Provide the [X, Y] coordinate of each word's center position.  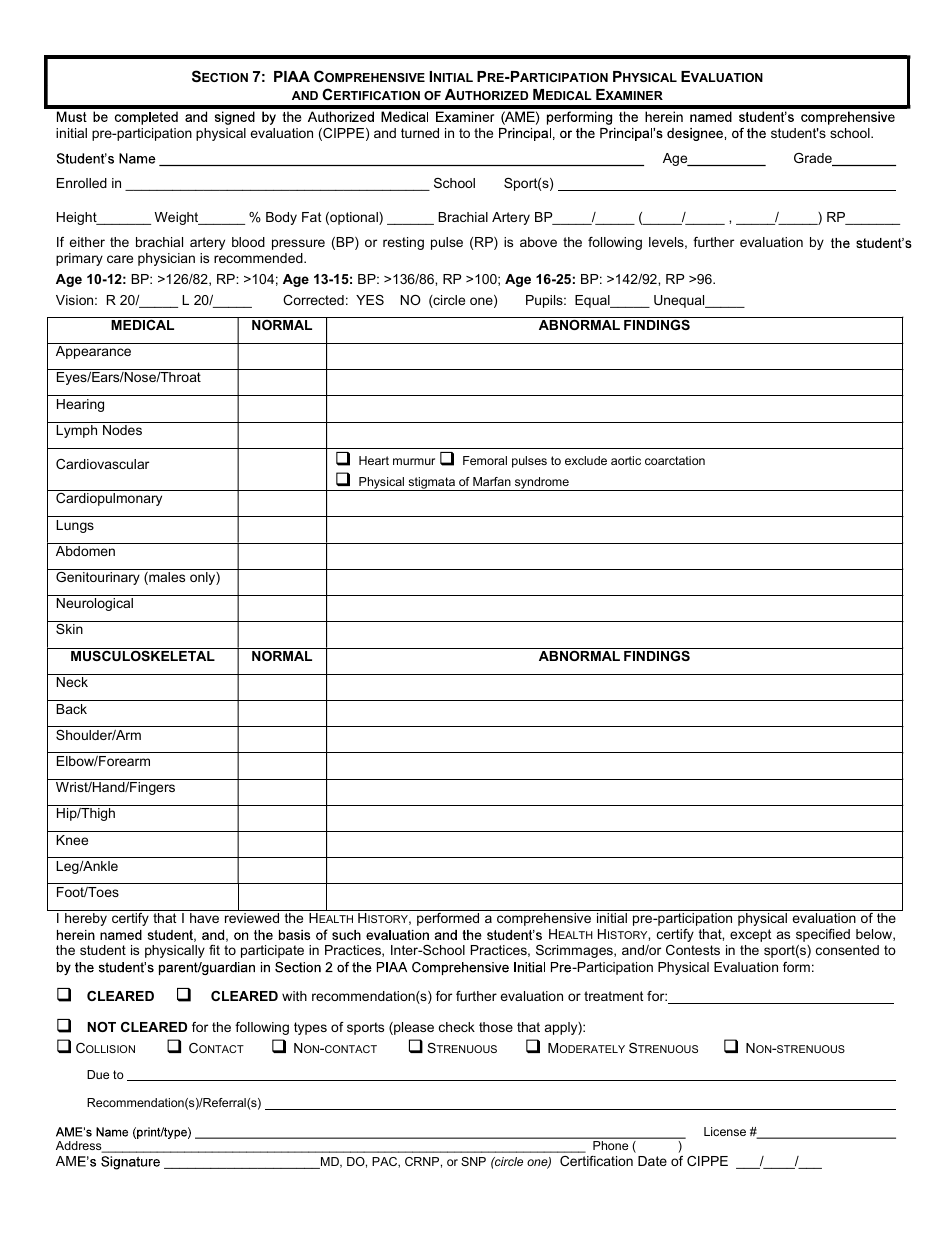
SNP [473, 1161]
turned [420, 133]
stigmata [431, 484]
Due [98, 1074]
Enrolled [82, 183]
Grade [814, 159]
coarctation [675, 460]
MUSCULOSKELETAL [143, 656]
